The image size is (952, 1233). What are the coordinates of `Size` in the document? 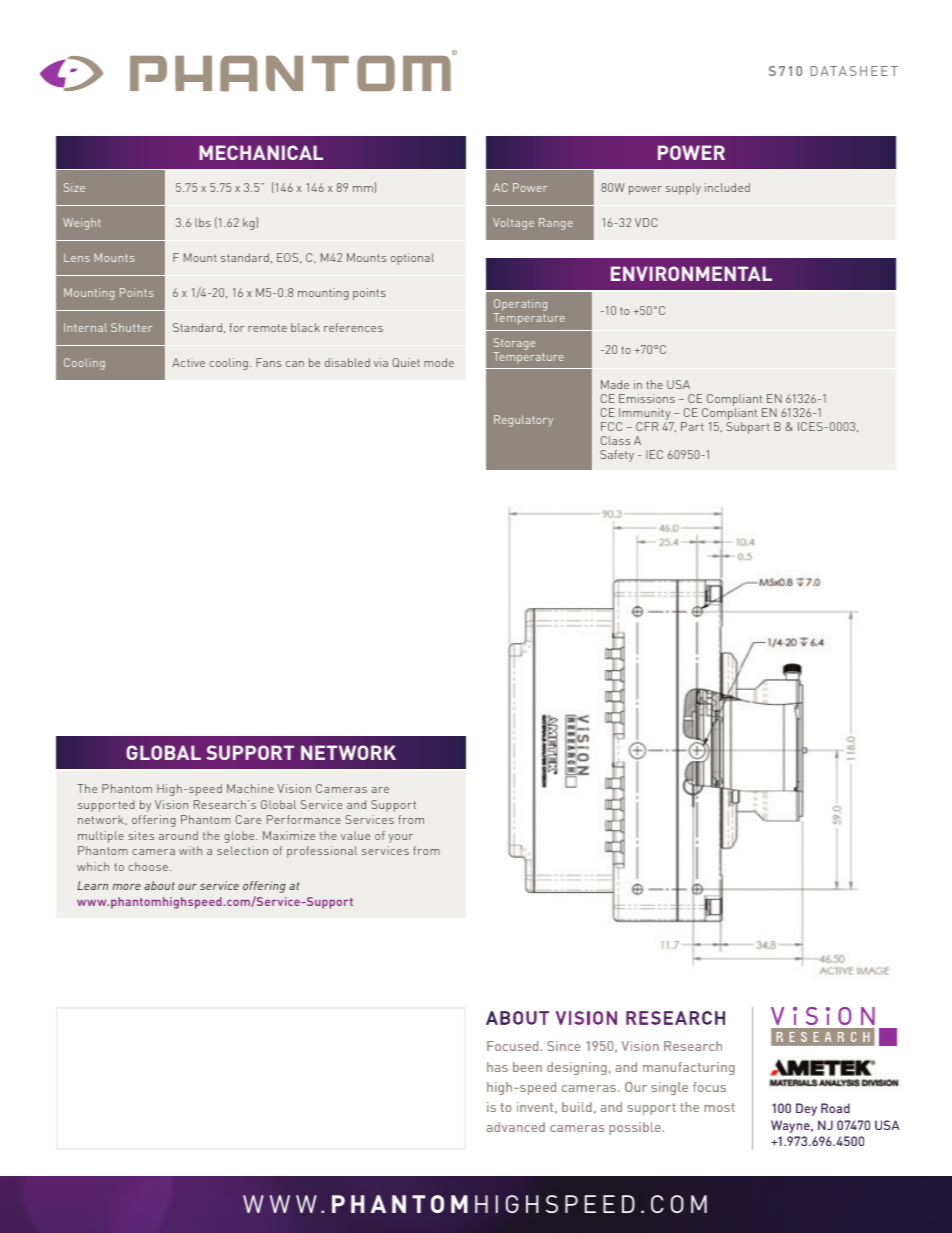 It's located at (74, 187).
